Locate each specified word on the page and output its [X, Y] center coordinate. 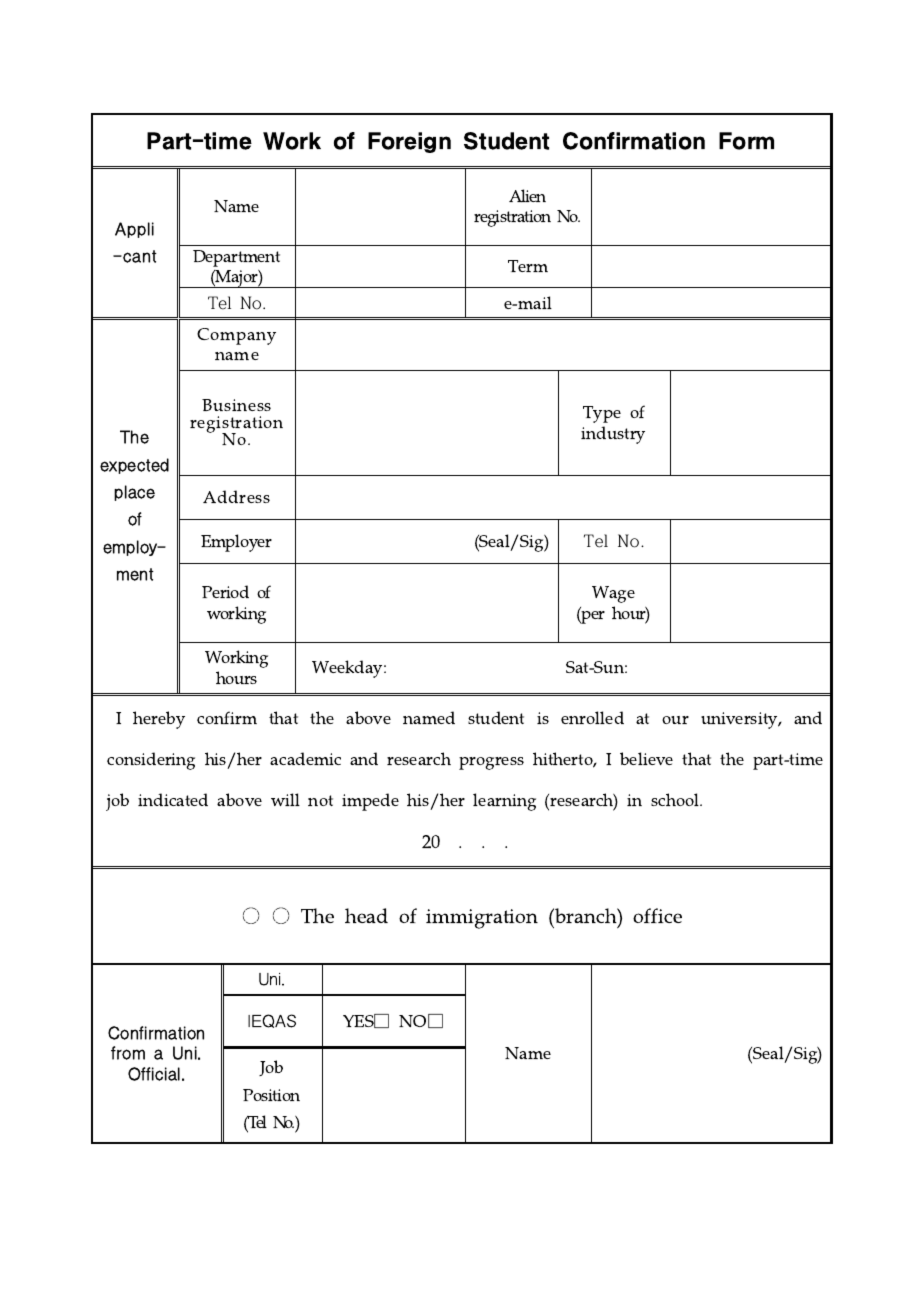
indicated [173, 799]
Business [236, 408]
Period [225, 591]
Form [746, 141]
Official [156, 1074]
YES [364, 1021]
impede [376, 802]
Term [528, 266]
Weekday [349, 669]
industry [613, 431]
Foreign [409, 142]
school [676, 799]
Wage [613, 594]
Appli [134, 230]
